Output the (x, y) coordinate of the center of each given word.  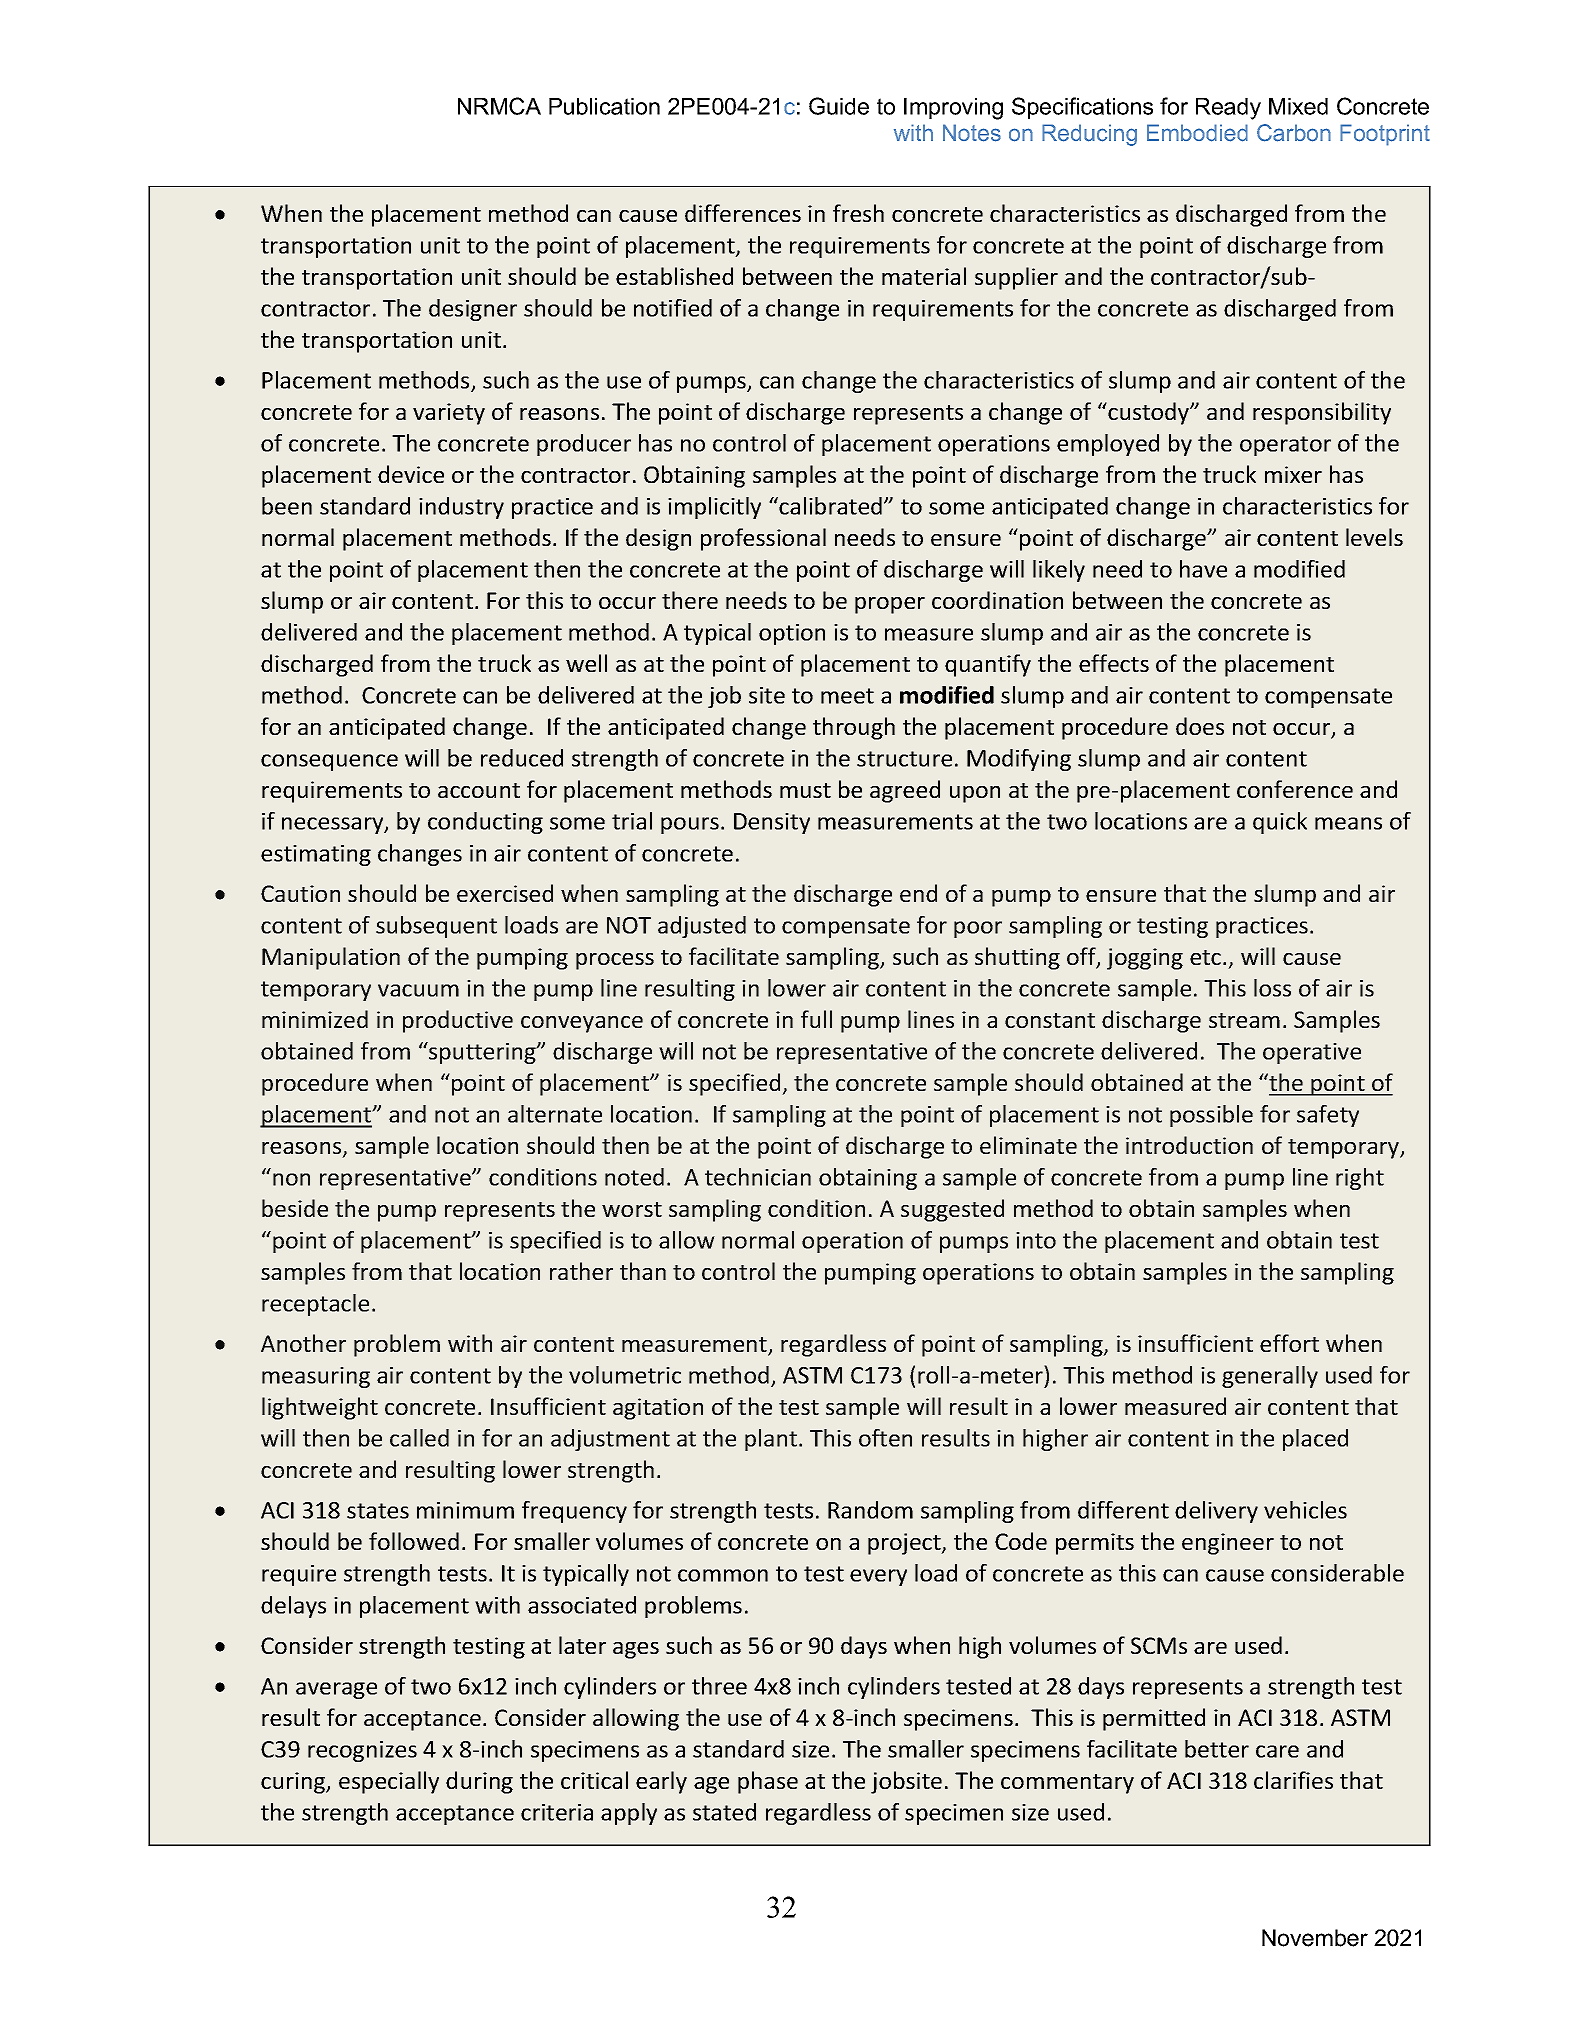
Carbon (1294, 133)
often (885, 1438)
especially (389, 1782)
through (854, 728)
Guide (839, 106)
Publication (604, 106)
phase (768, 1782)
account (479, 790)
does (1200, 726)
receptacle (315, 1305)
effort (1289, 1343)
